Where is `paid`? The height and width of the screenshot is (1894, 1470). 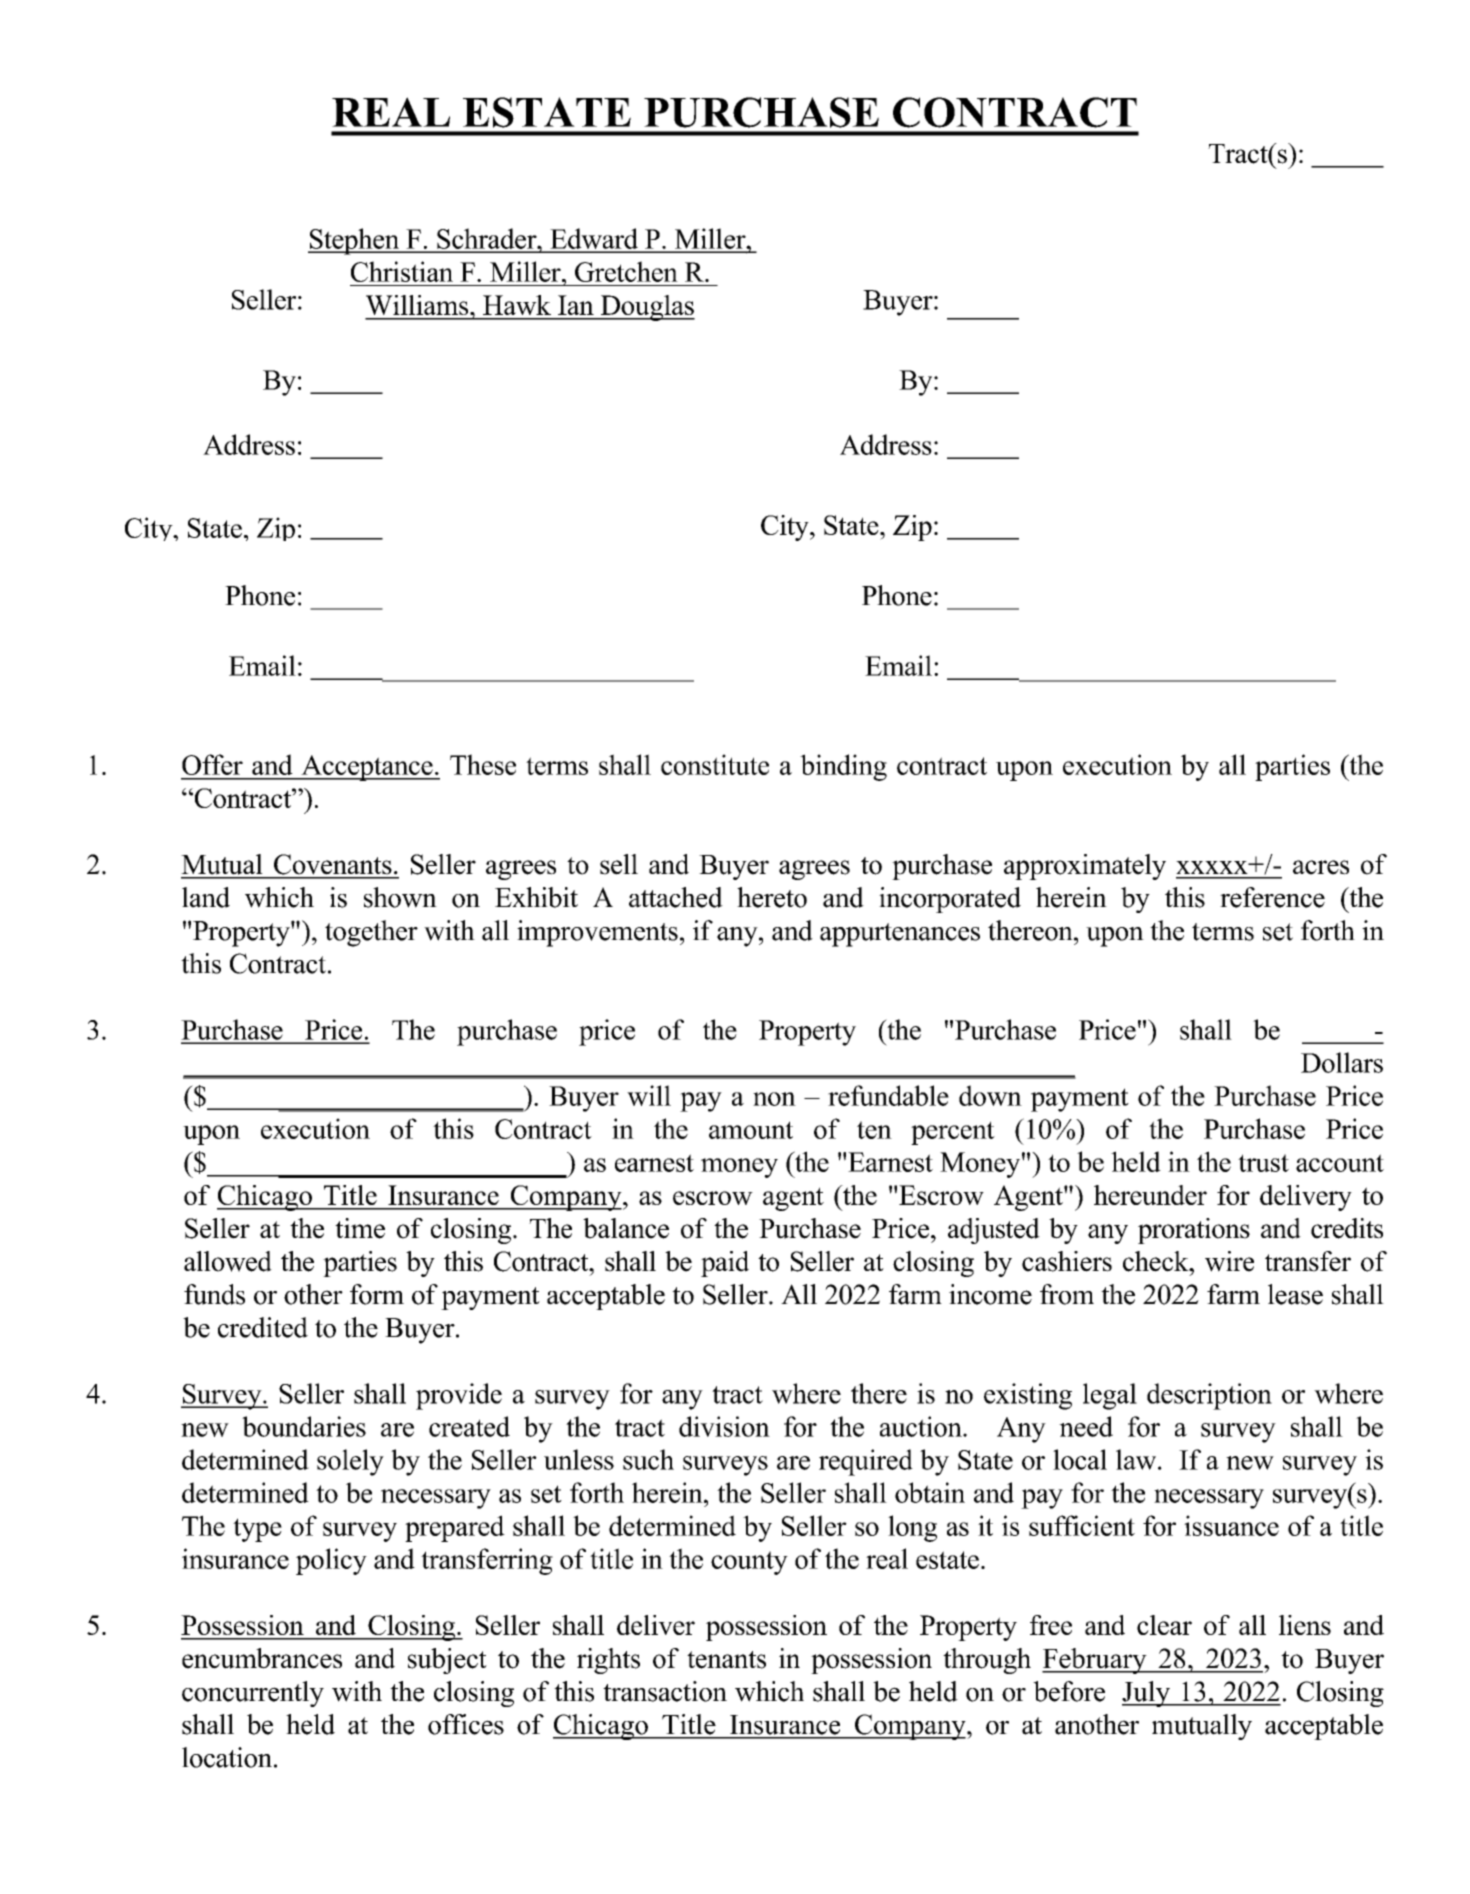
paid is located at coordinates (725, 1264).
